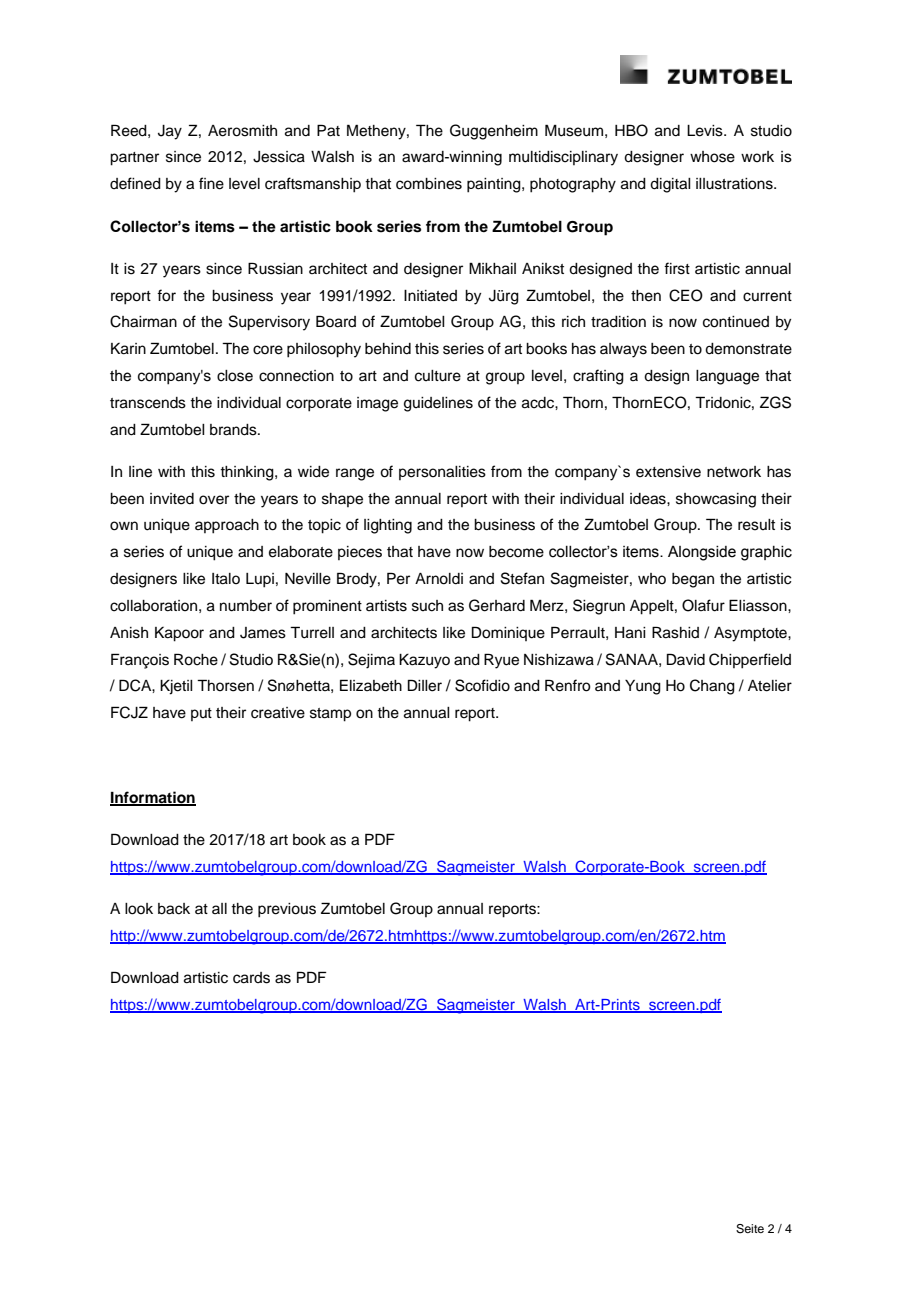 The image size is (924, 1308). Describe the element at coordinates (196, 659) in the image. I see `Roche` at that location.
